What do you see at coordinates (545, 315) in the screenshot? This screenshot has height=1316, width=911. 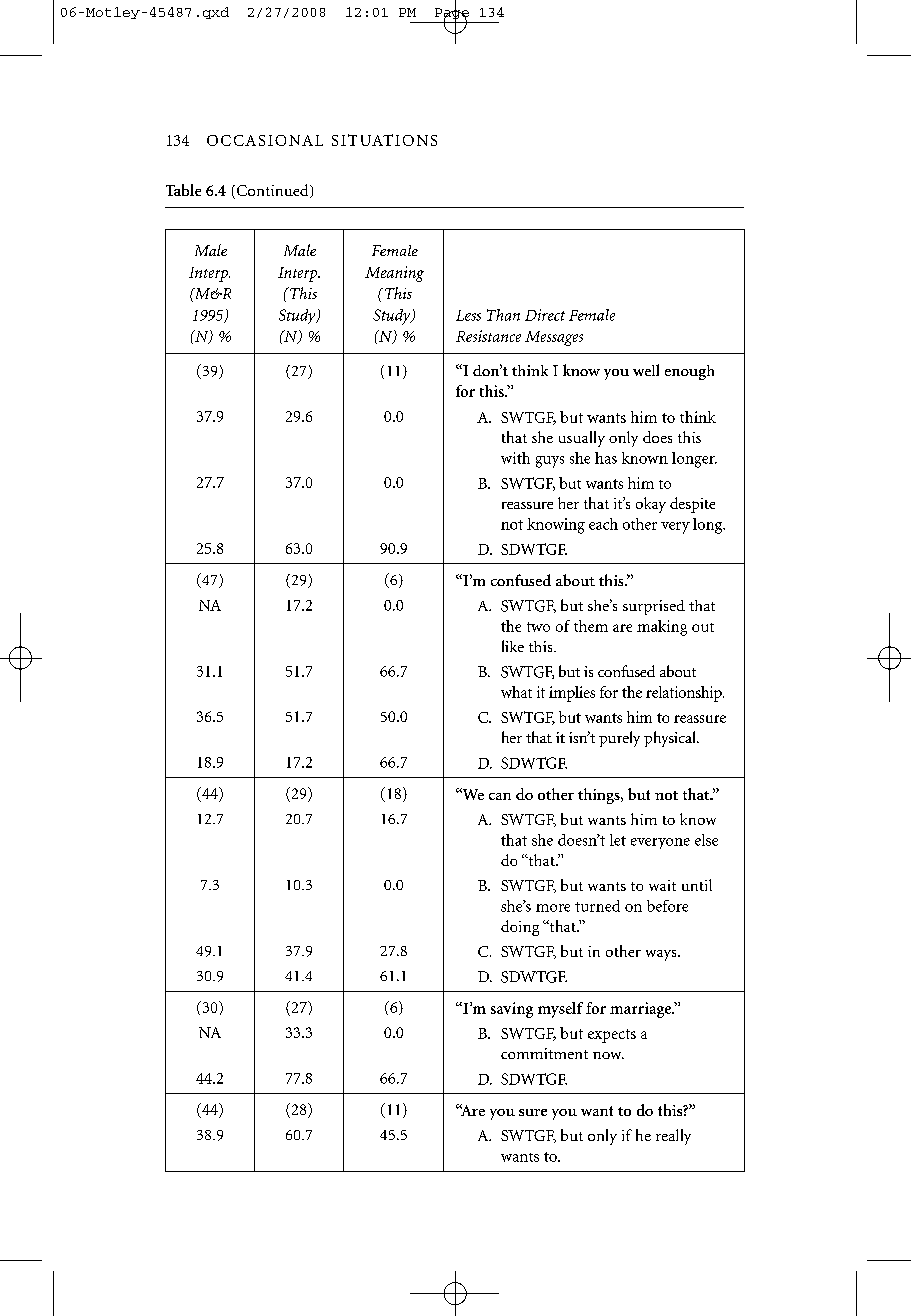 I see `Direct` at bounding box center [545, 315].
